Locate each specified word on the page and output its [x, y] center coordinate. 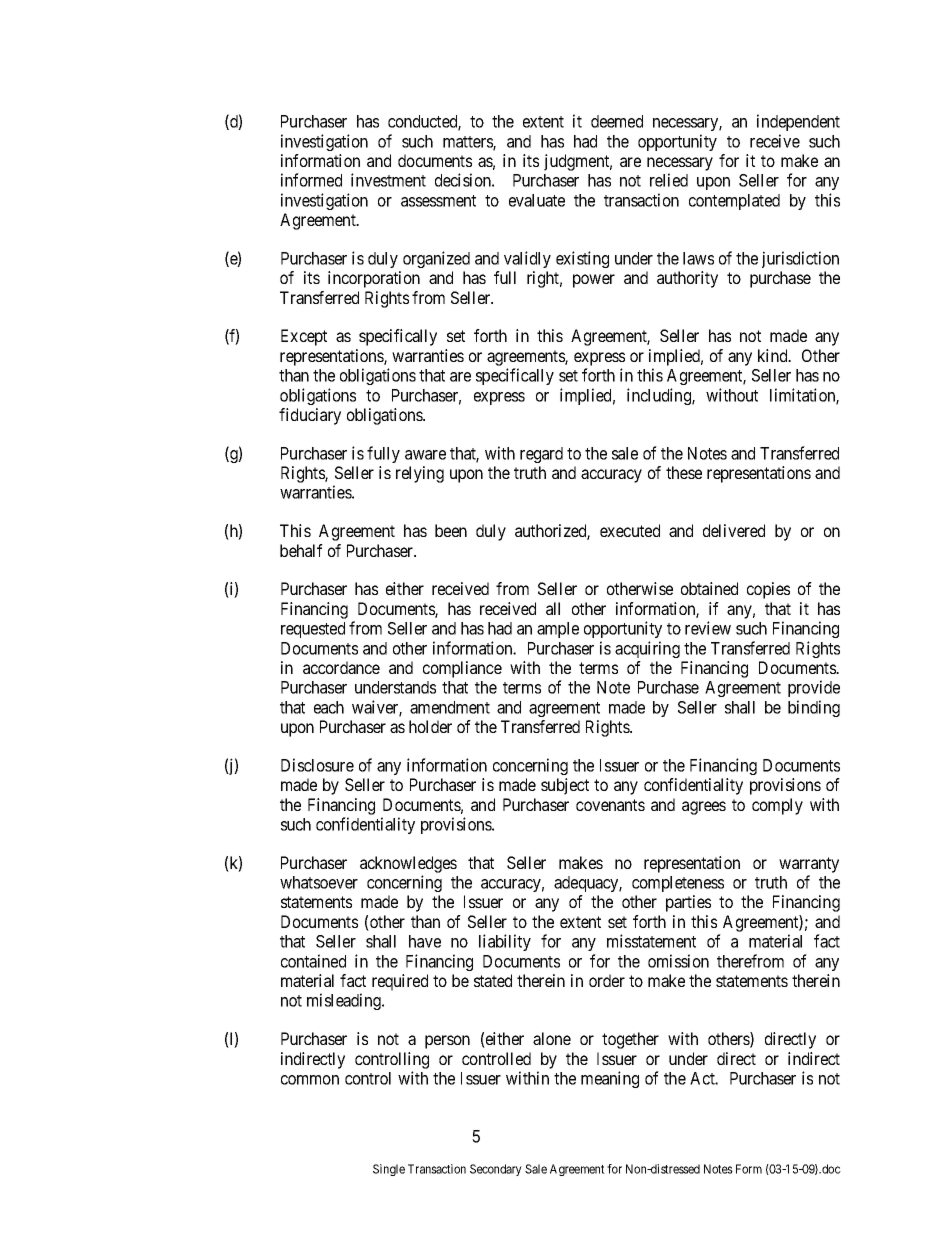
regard [541, 455]
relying [420, 474]
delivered [734, 530]
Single [389, 1170]
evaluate [537, 200]
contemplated [734, 202]
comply [777, 806]
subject [565, 786]
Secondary [496, 1170]
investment [388, 180]
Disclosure [317, 765]
